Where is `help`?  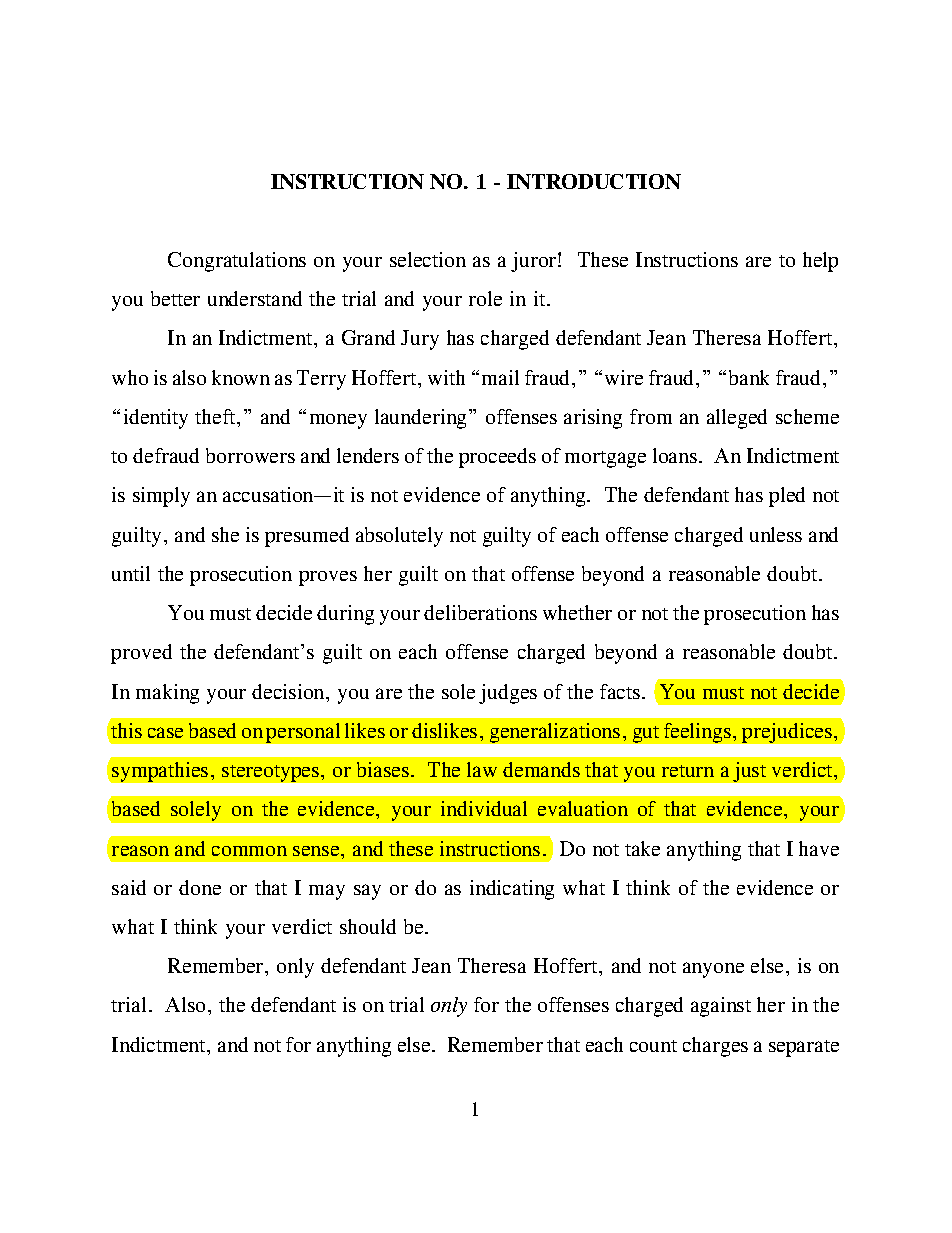 help is located at coordinates (820, 262).
